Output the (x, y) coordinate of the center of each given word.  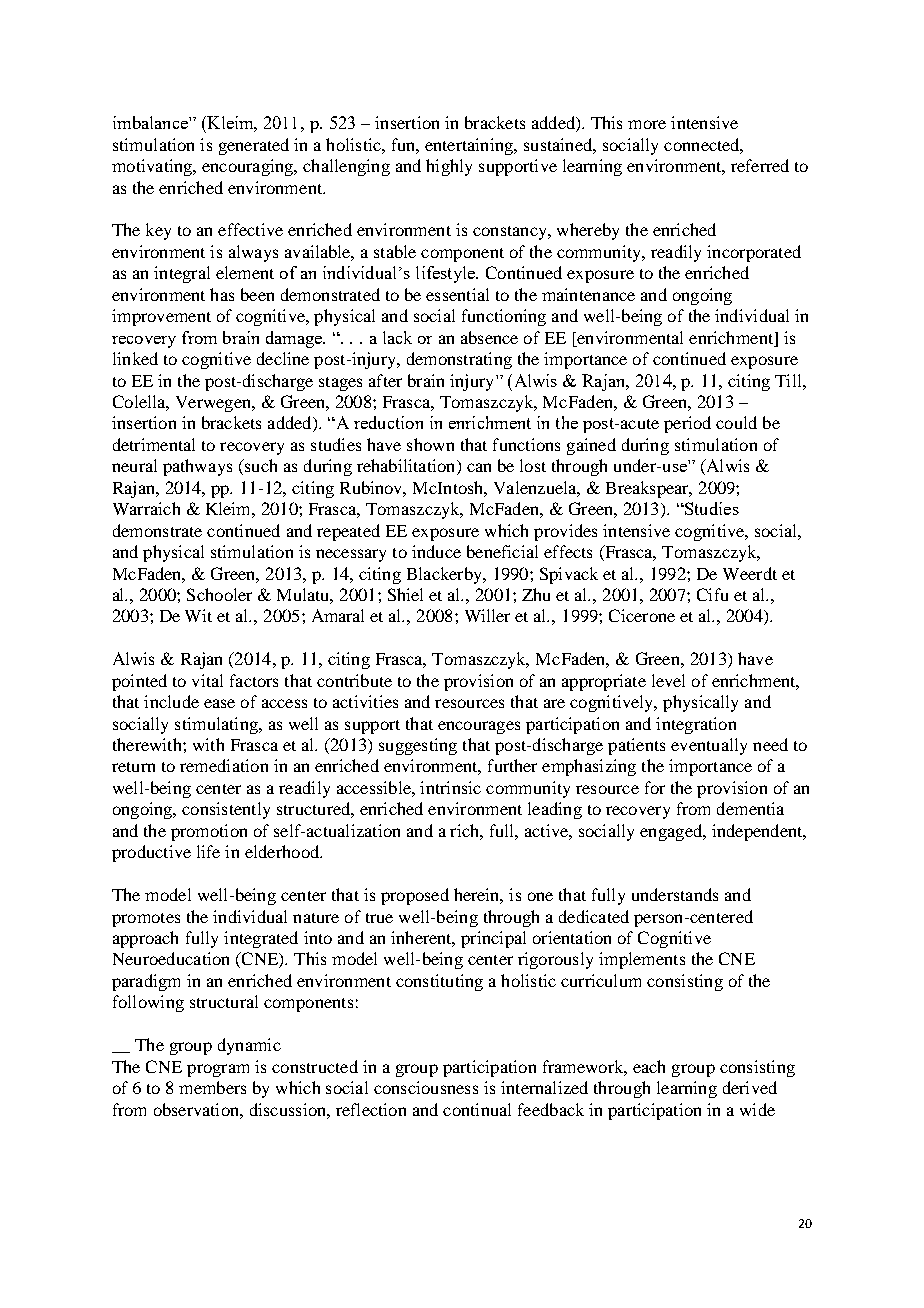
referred (760, 165)
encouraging (249, 167)
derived (750, 1087)
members (212, 1087)
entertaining (470, 146)
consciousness (426, 1087)
